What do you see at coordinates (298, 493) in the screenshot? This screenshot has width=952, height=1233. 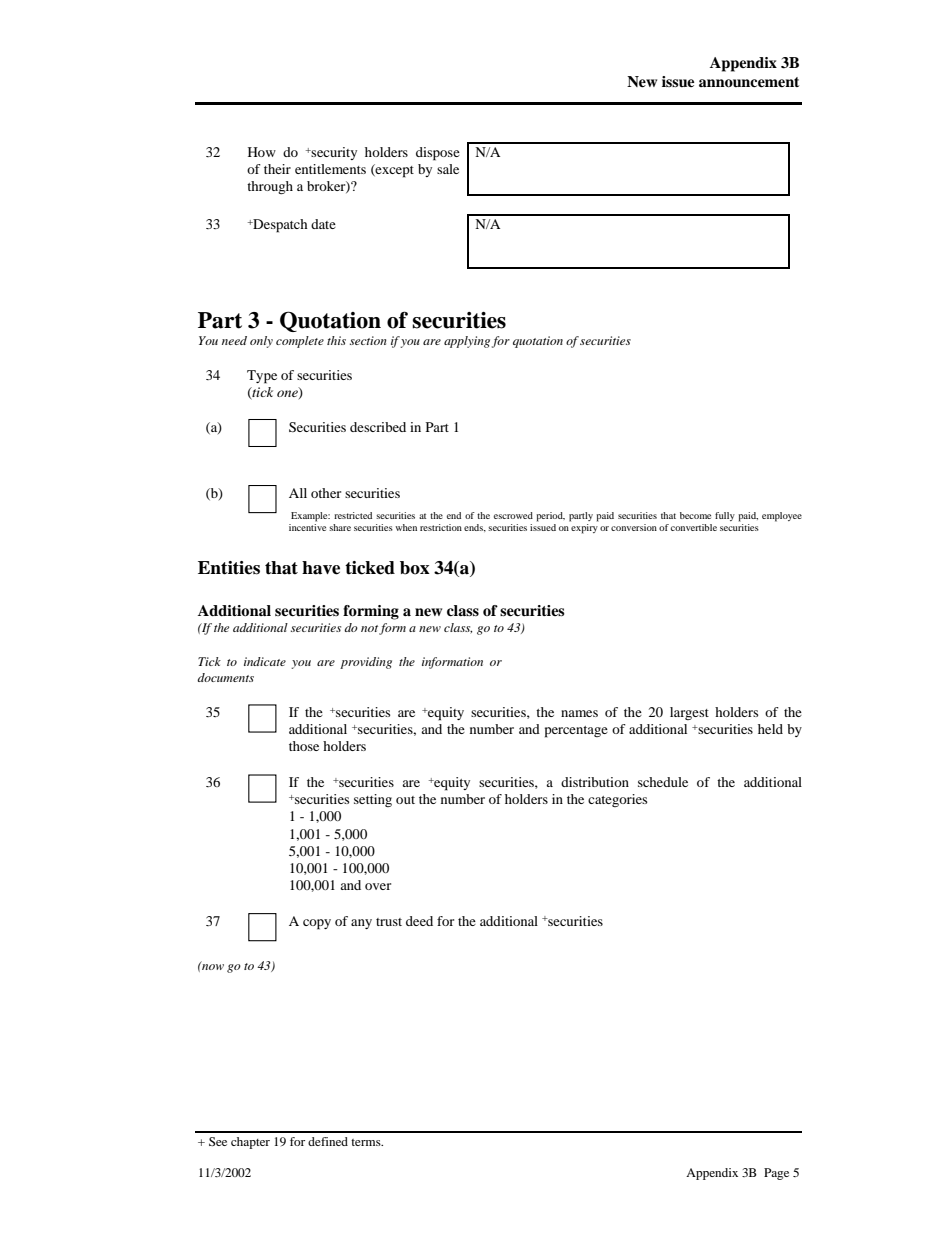 I see `All` at bounding box center [298, 493].
